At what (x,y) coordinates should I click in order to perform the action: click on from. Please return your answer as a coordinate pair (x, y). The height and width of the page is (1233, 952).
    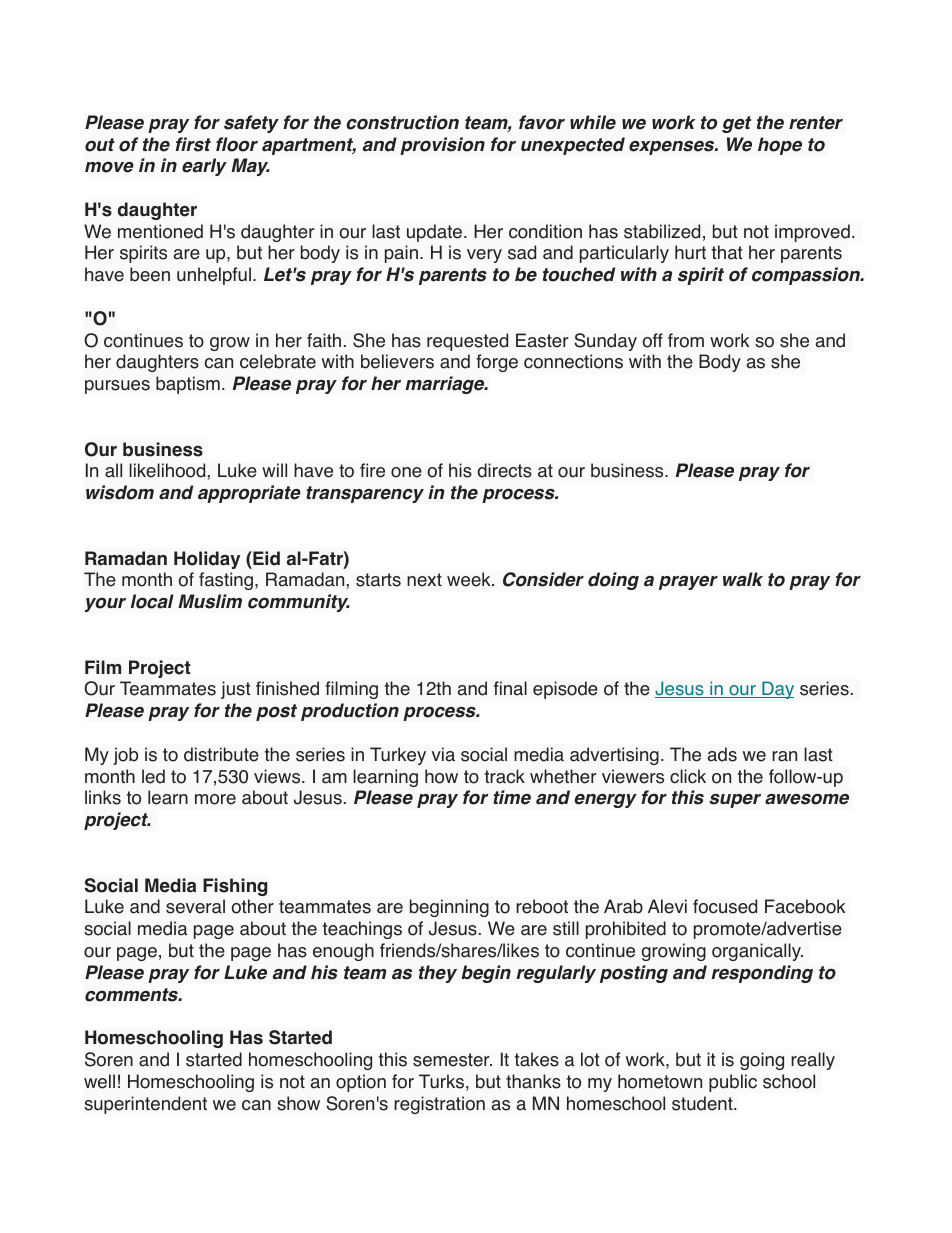
    Looking at the image, I should click on (686, 340).
